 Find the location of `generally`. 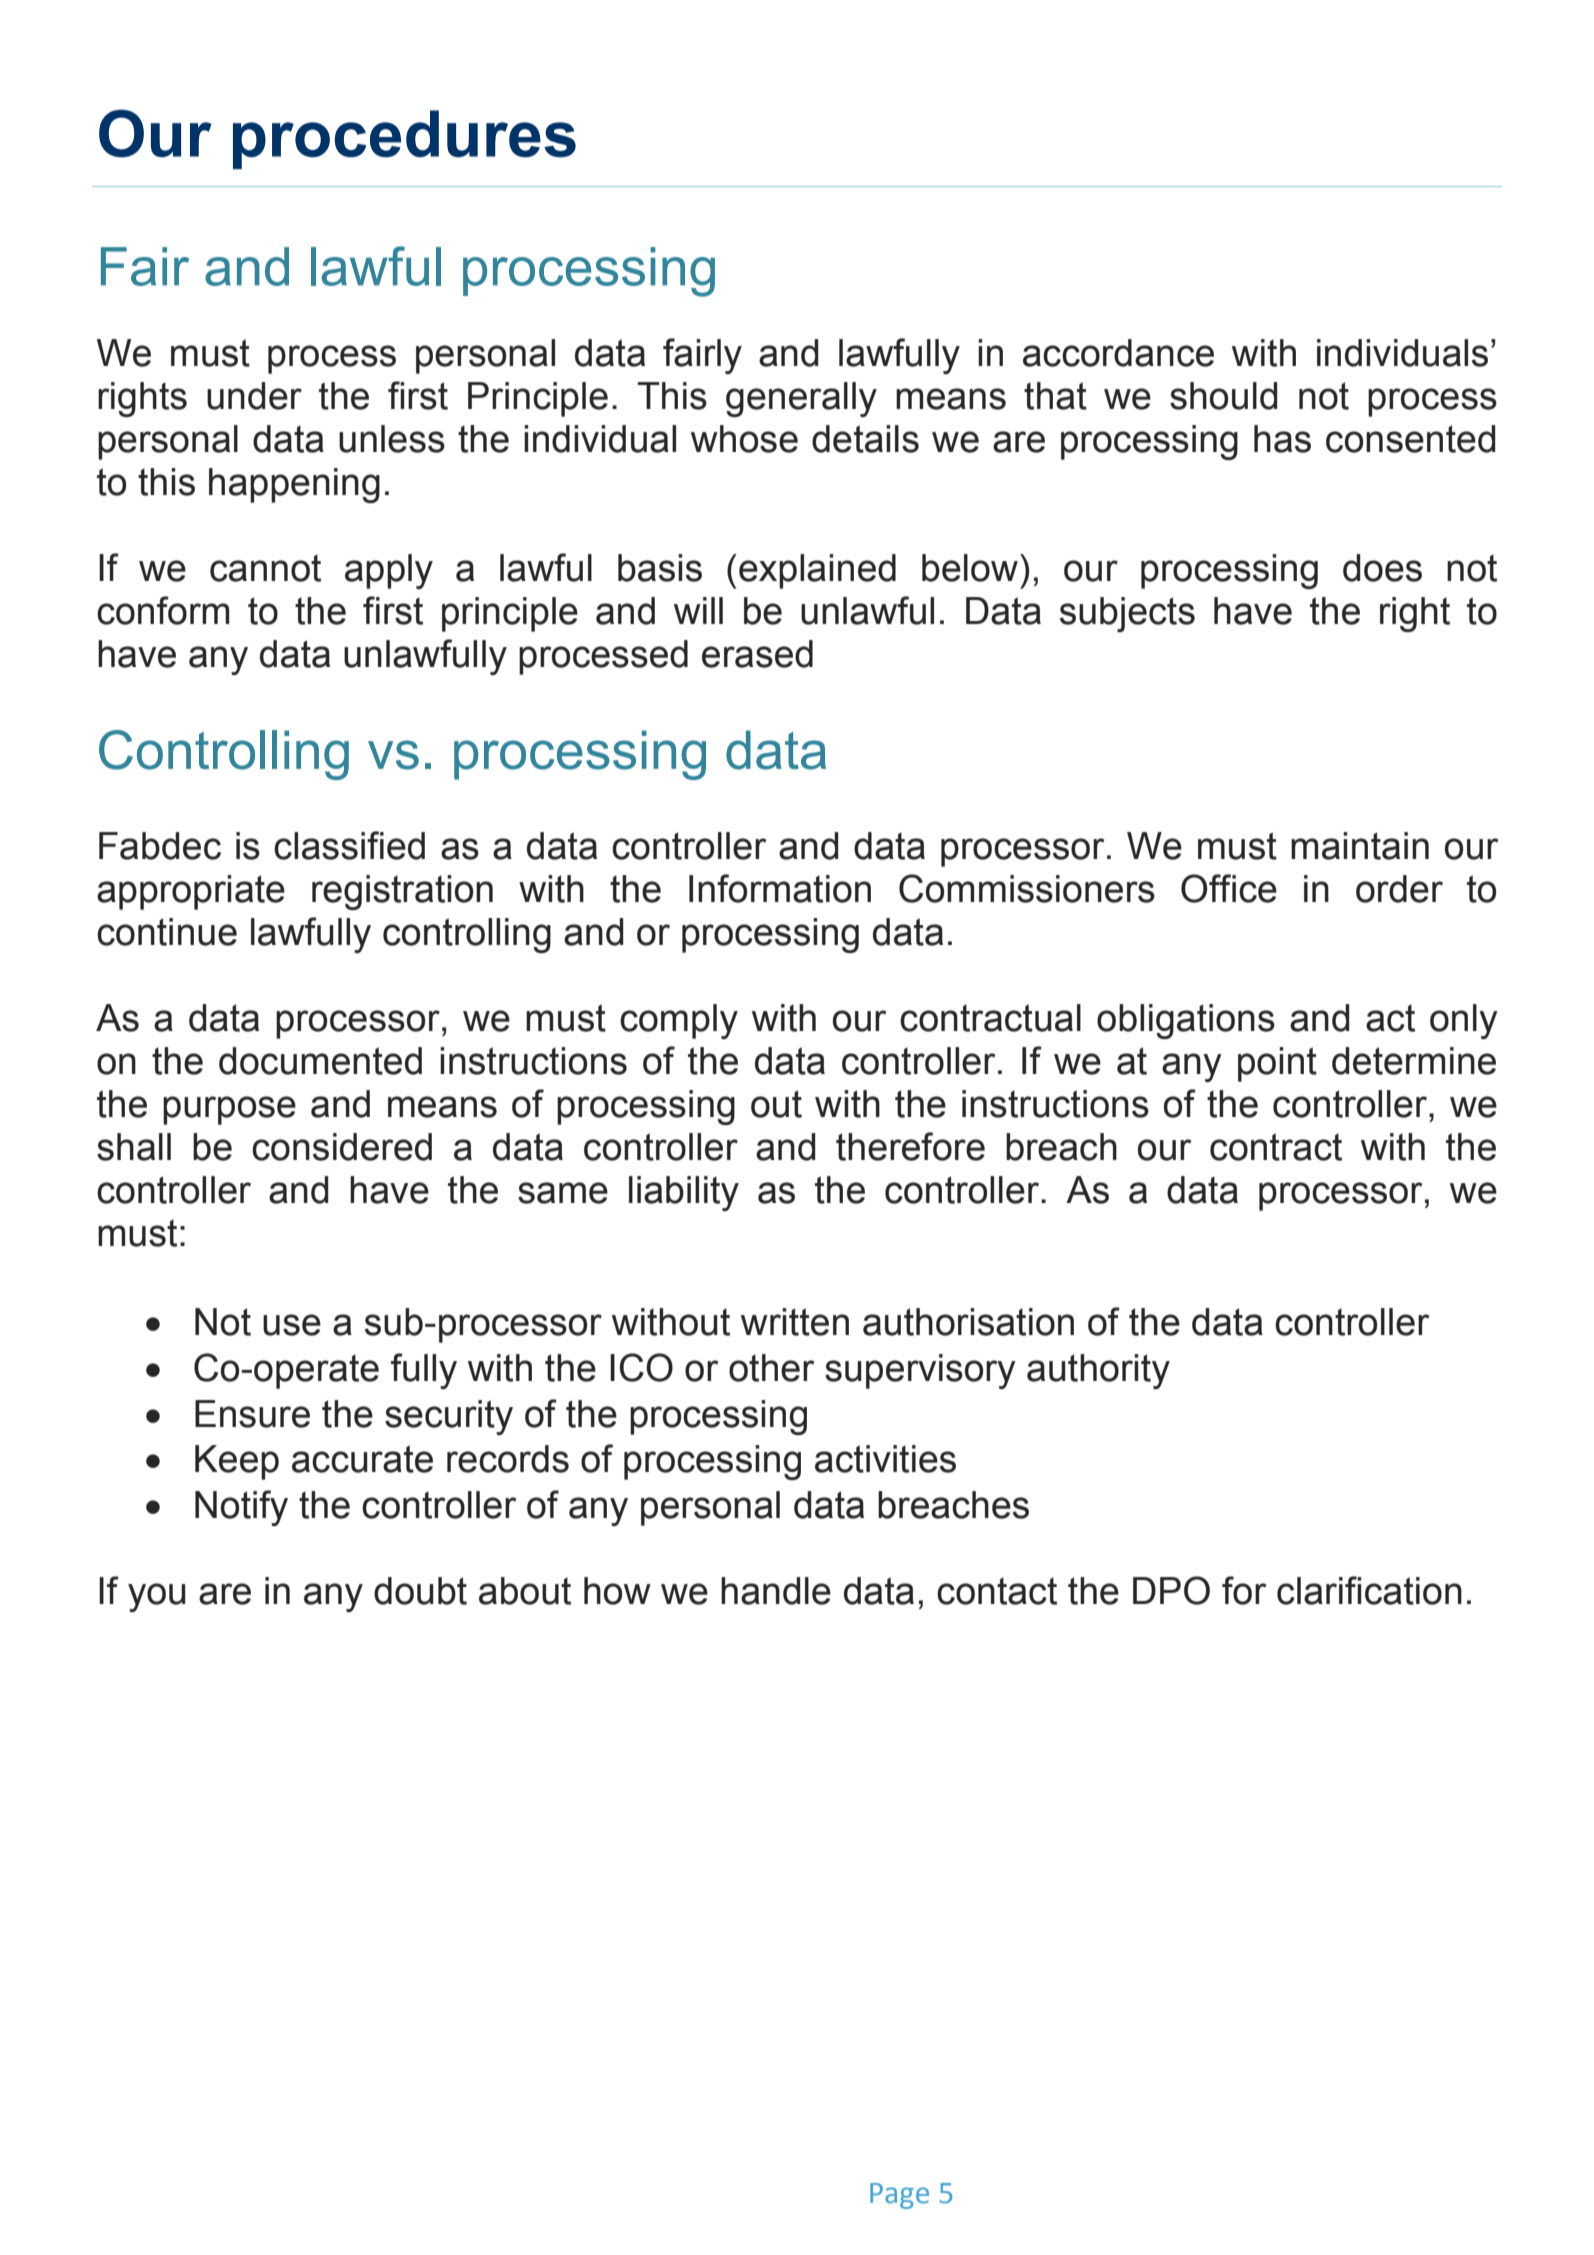

generally is located at coordinates (801, 399).
